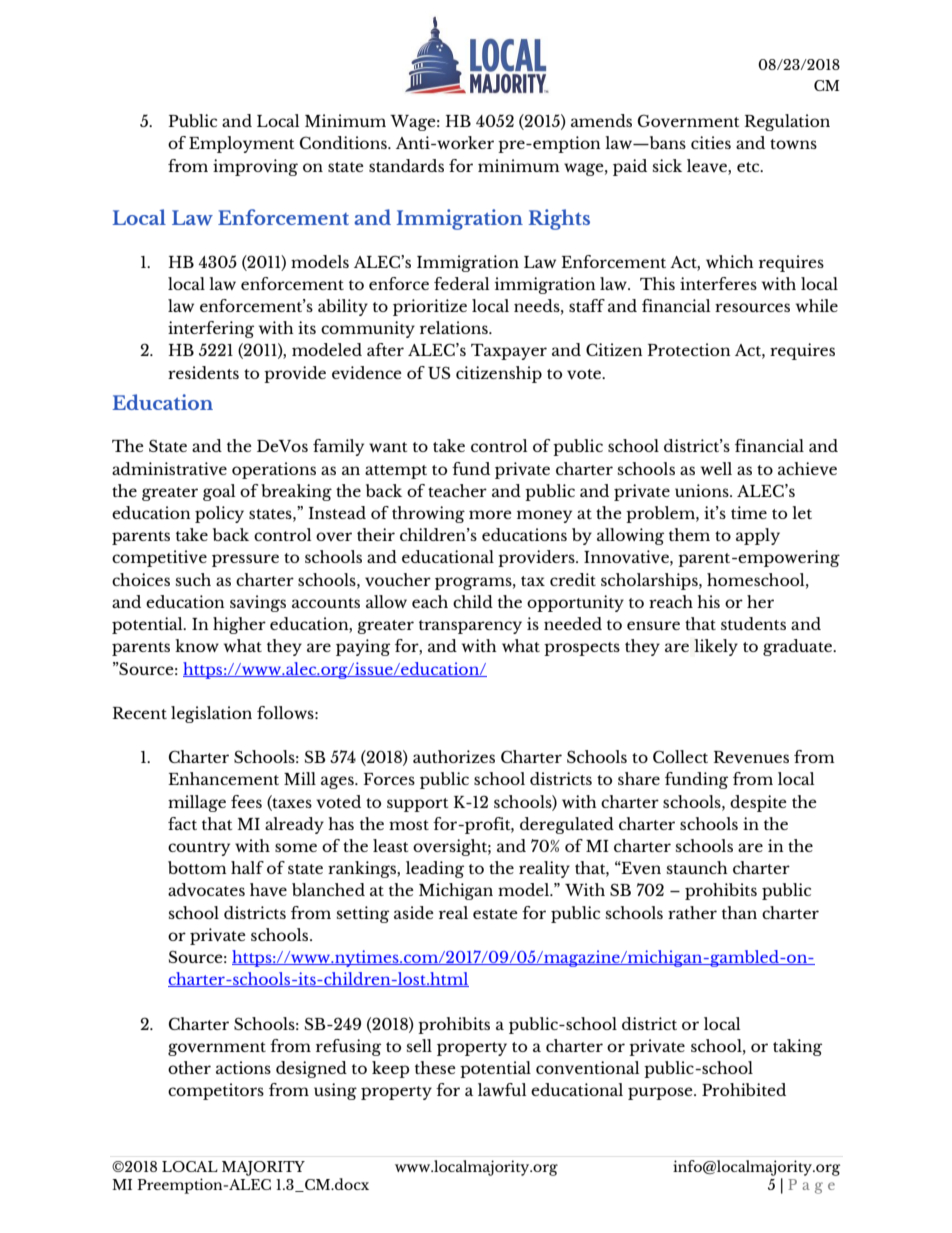 The width and height of the screenshot is (952, 1233). What do you see at coordinates (509, 352) in the screenshot?
I see `Taxpayer` at bounding box center [509, 352].
